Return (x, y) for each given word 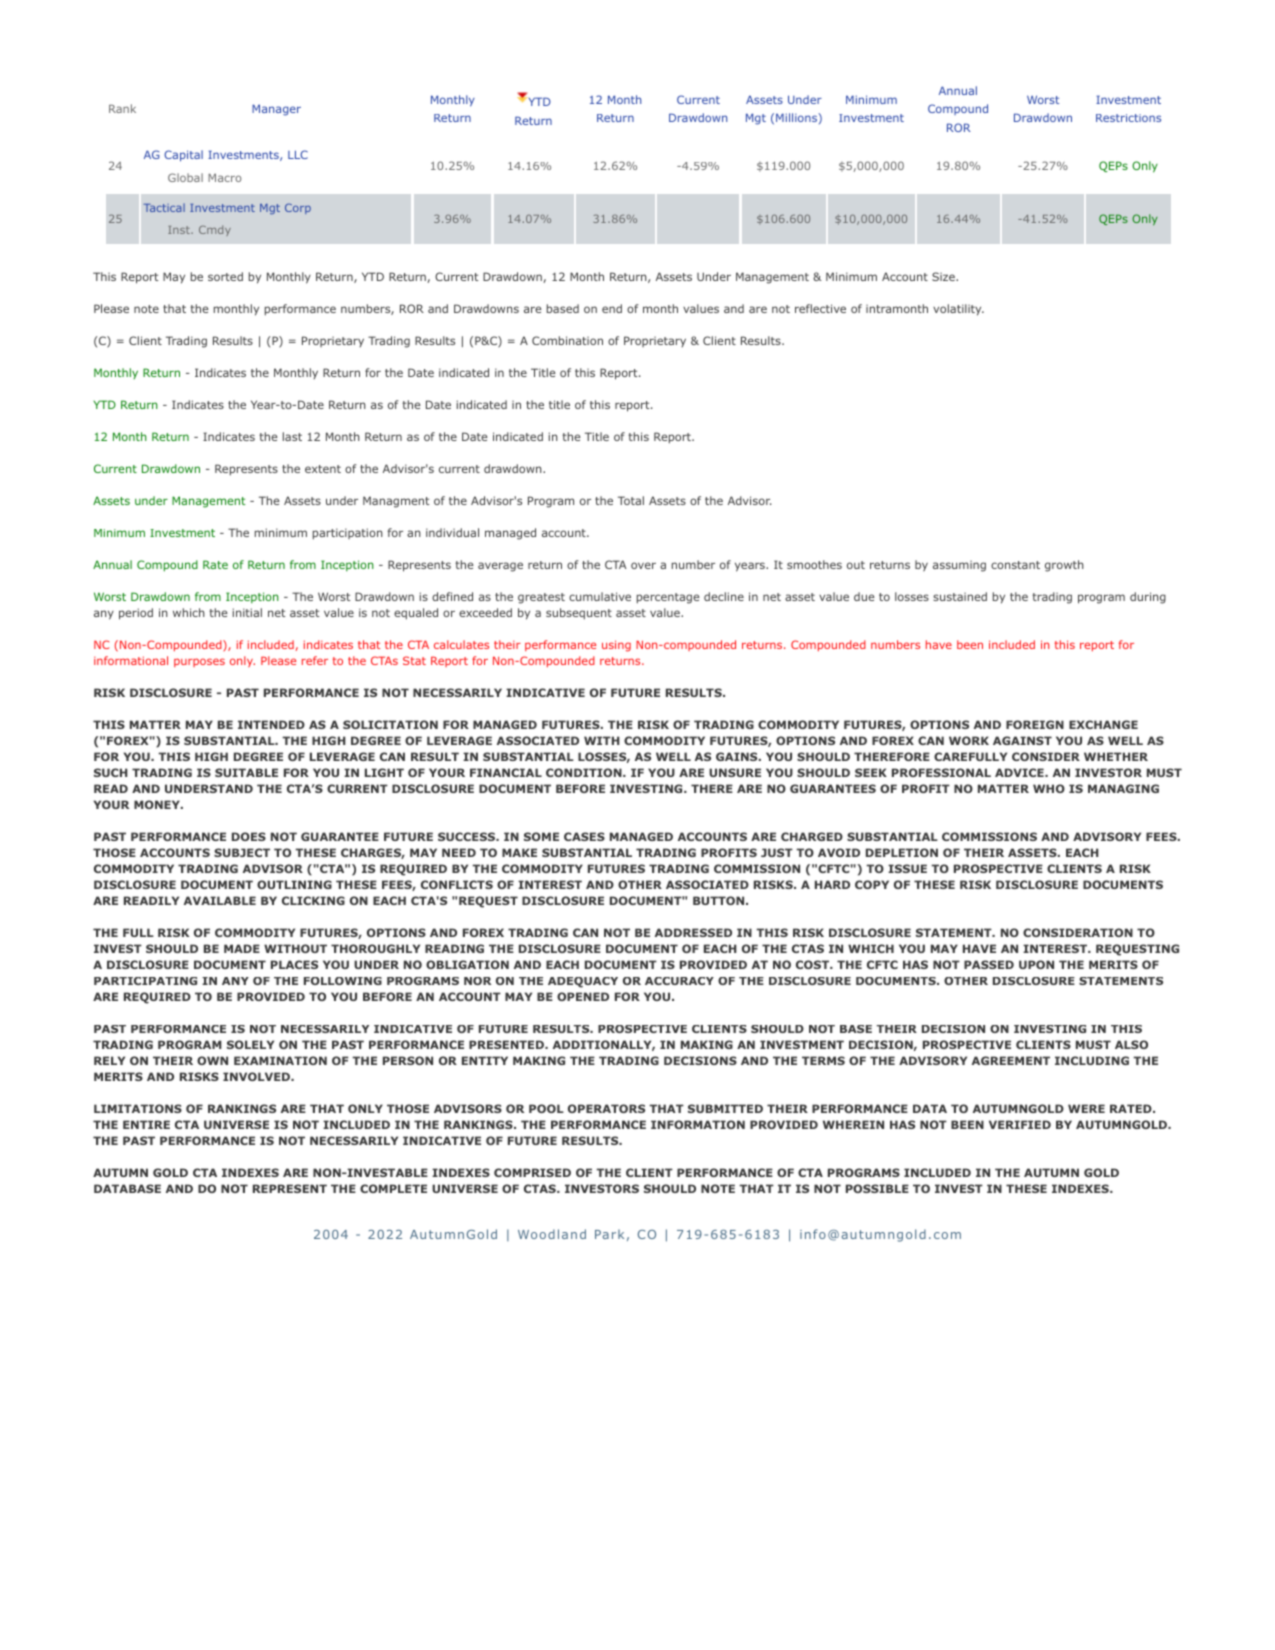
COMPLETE (393, 1188)
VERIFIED (1020, 1124)
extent (323, 469)
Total (631, 500)
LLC (298, 154)
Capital (183, 156)
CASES (584, 836)
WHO (1049, 788)
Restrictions (1128, 118)
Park (609, 1234)
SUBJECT (242, 852)
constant (1015, 565)
